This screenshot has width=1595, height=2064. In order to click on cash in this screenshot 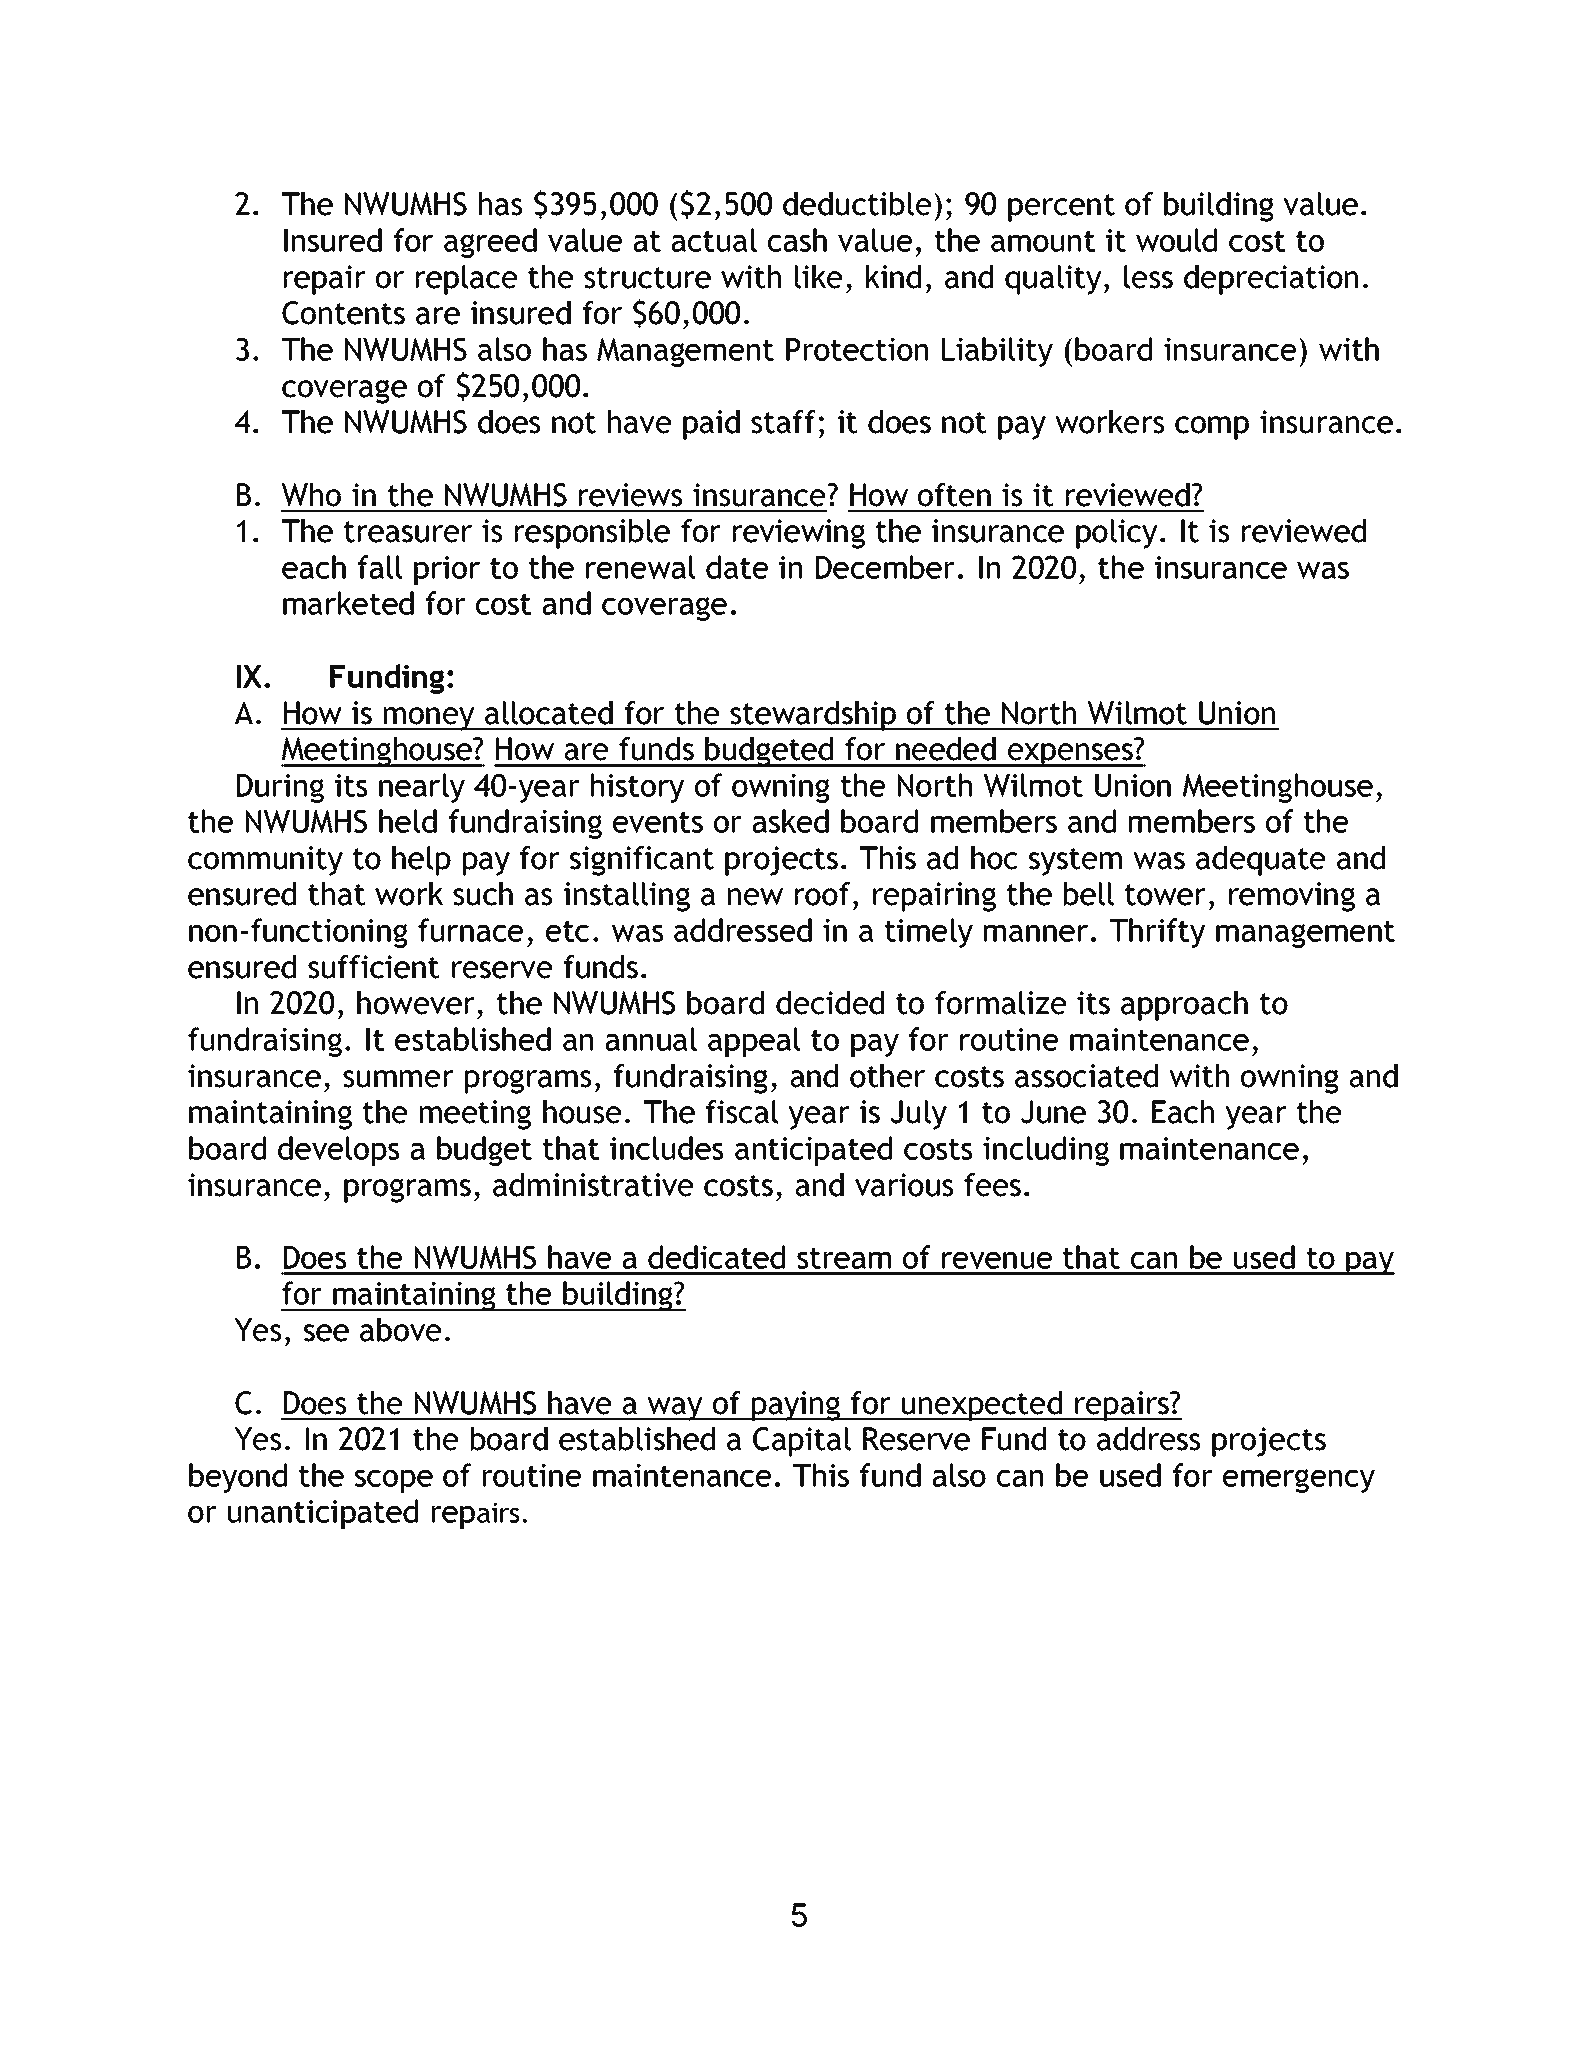, I will do `click(797, 240)`.
